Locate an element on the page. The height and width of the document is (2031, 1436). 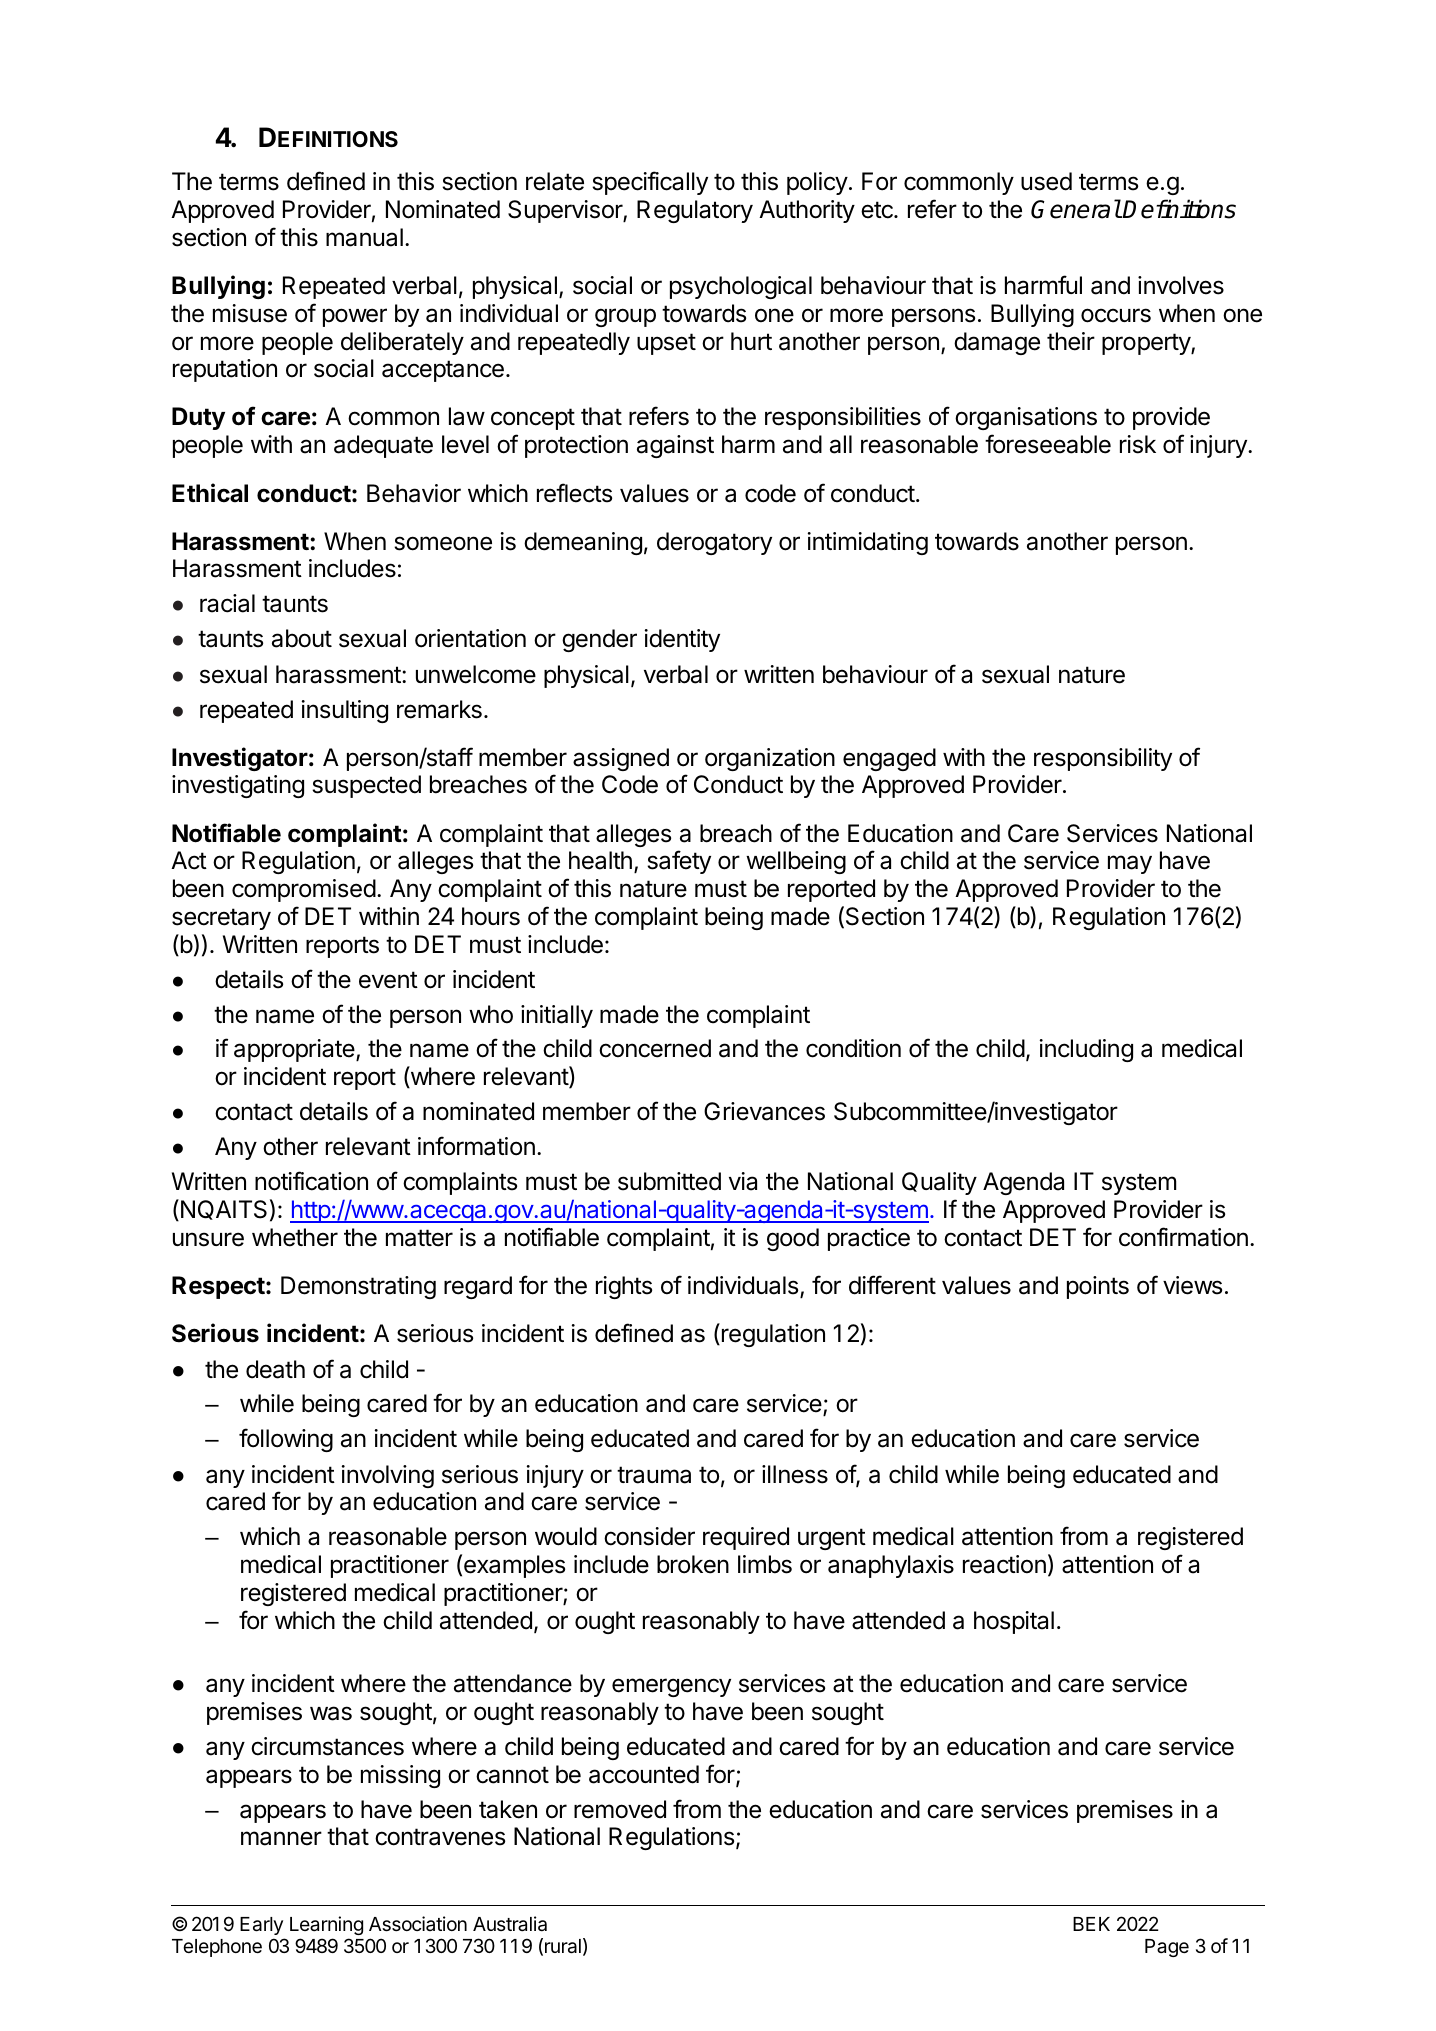
Learning is located at coordinates (326, 1925).
